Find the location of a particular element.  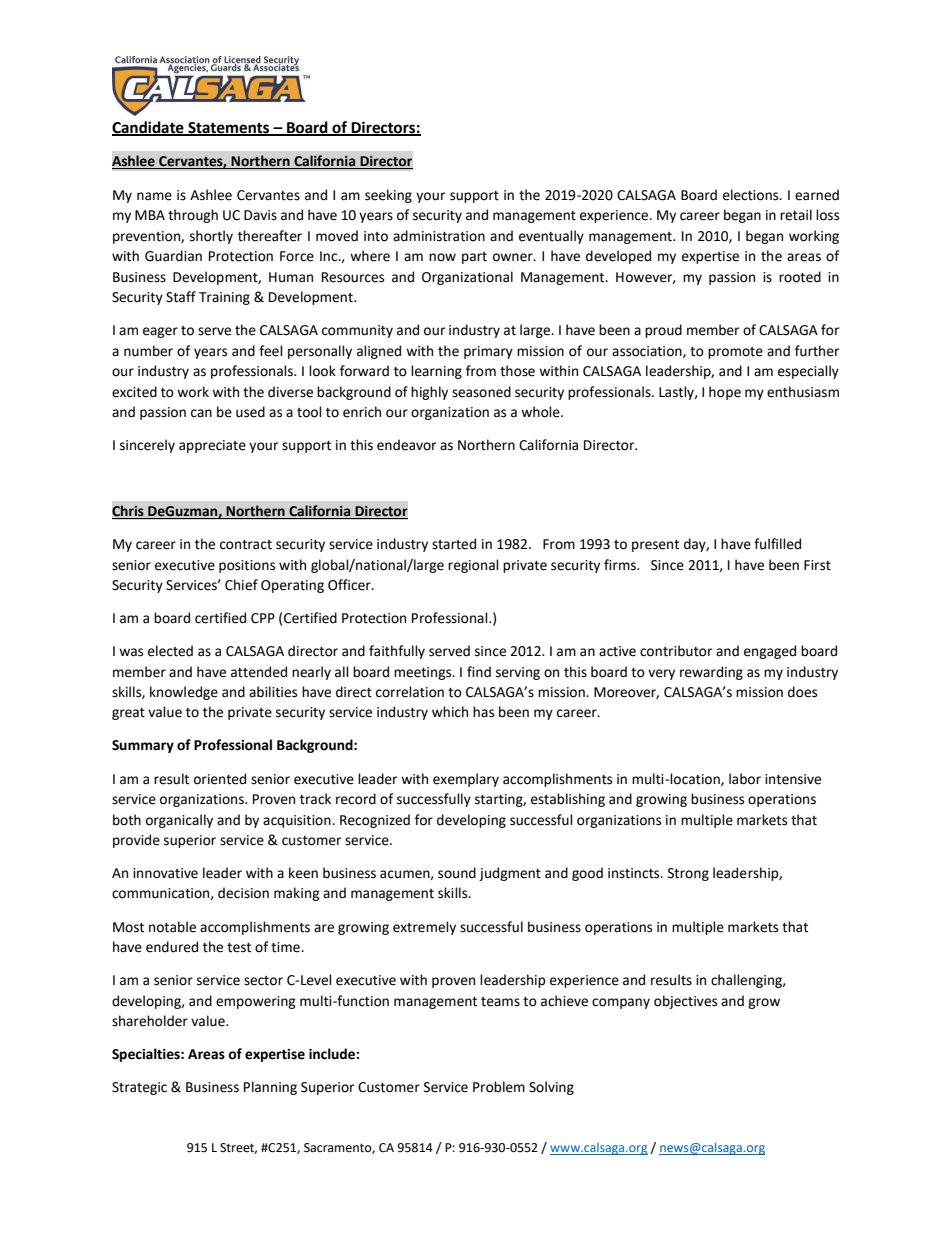

objectives is located at coordinates (685, 1002).
